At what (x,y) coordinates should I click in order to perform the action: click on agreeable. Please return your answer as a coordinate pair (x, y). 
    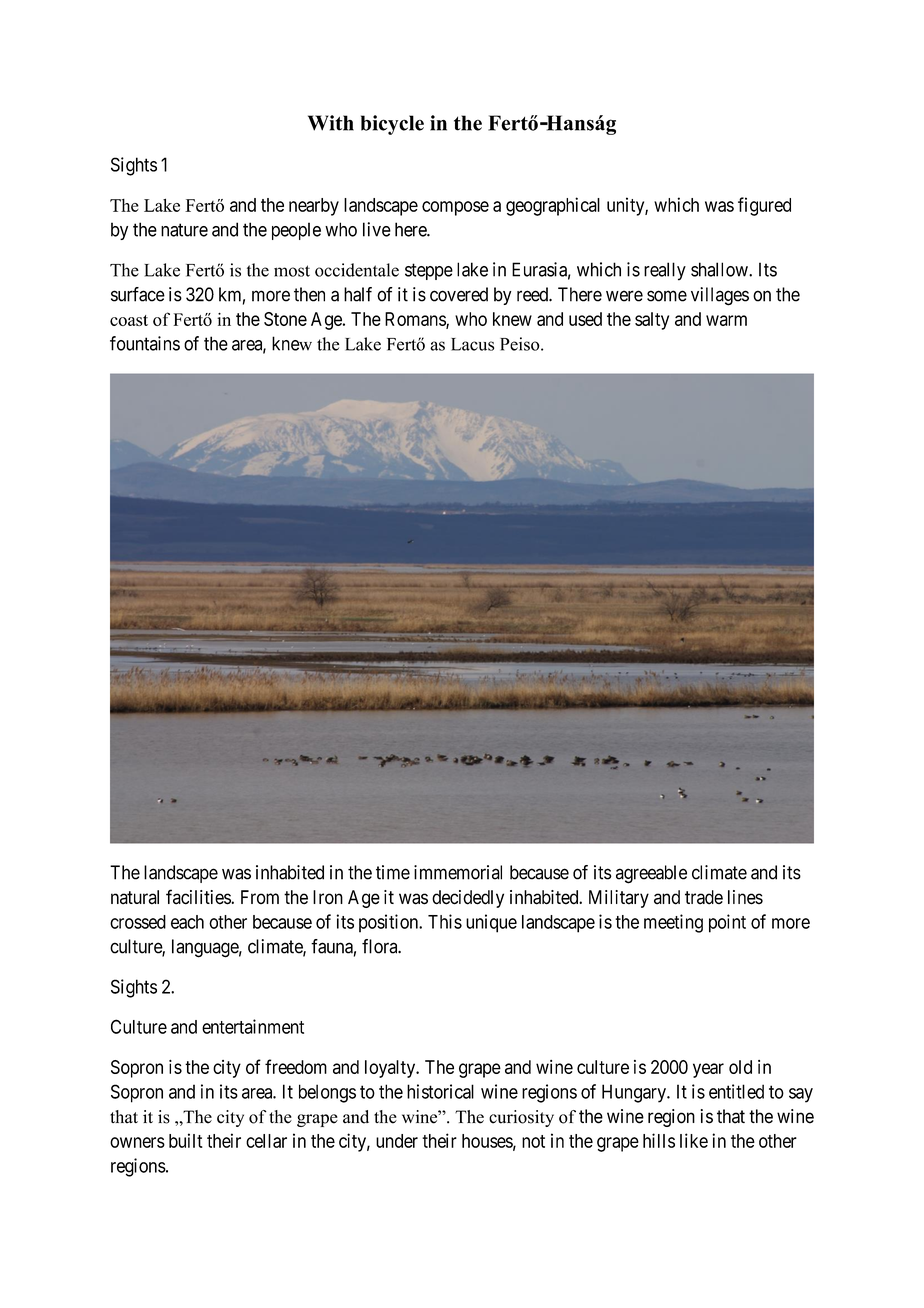
    Looking at the image, I should click on (651, 874).
